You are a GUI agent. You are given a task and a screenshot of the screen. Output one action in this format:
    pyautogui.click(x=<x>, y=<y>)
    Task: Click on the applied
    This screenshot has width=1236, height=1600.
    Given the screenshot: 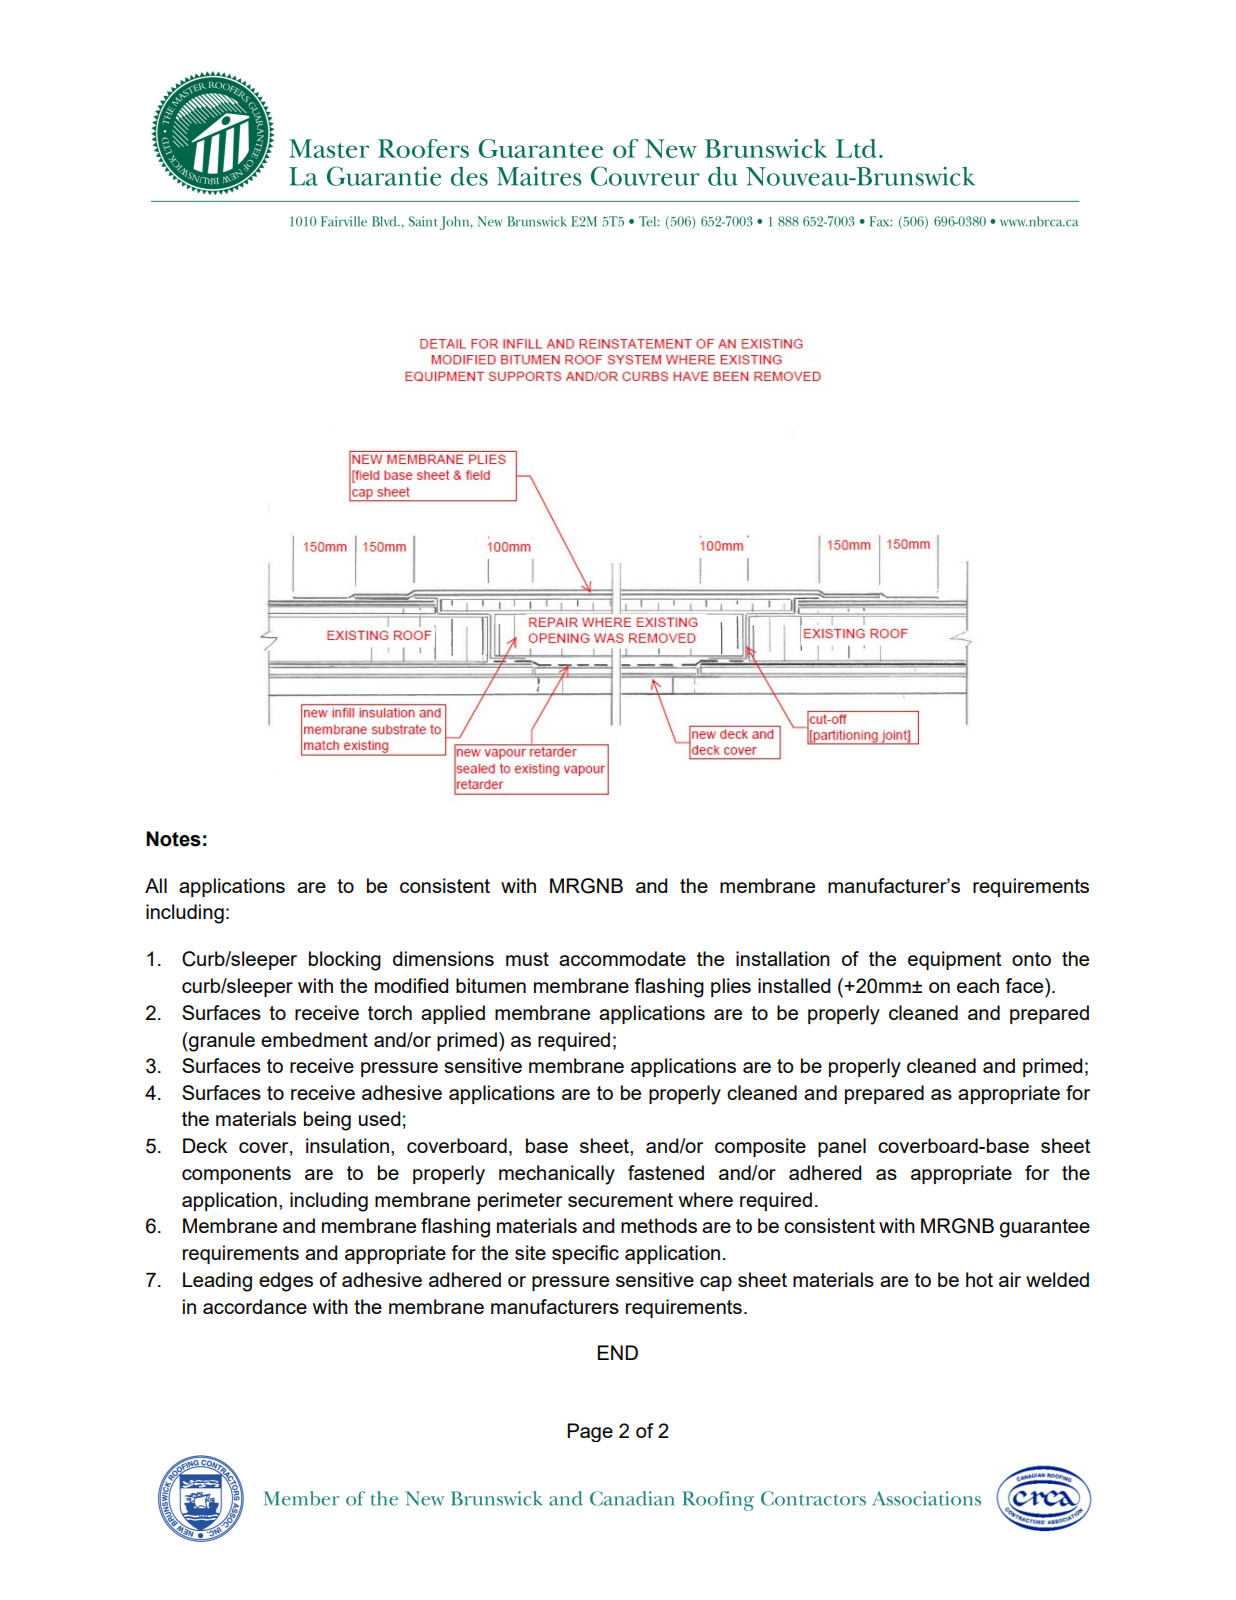 What is the action you would take?
    pyautogui.click(x=453, y=1014)
